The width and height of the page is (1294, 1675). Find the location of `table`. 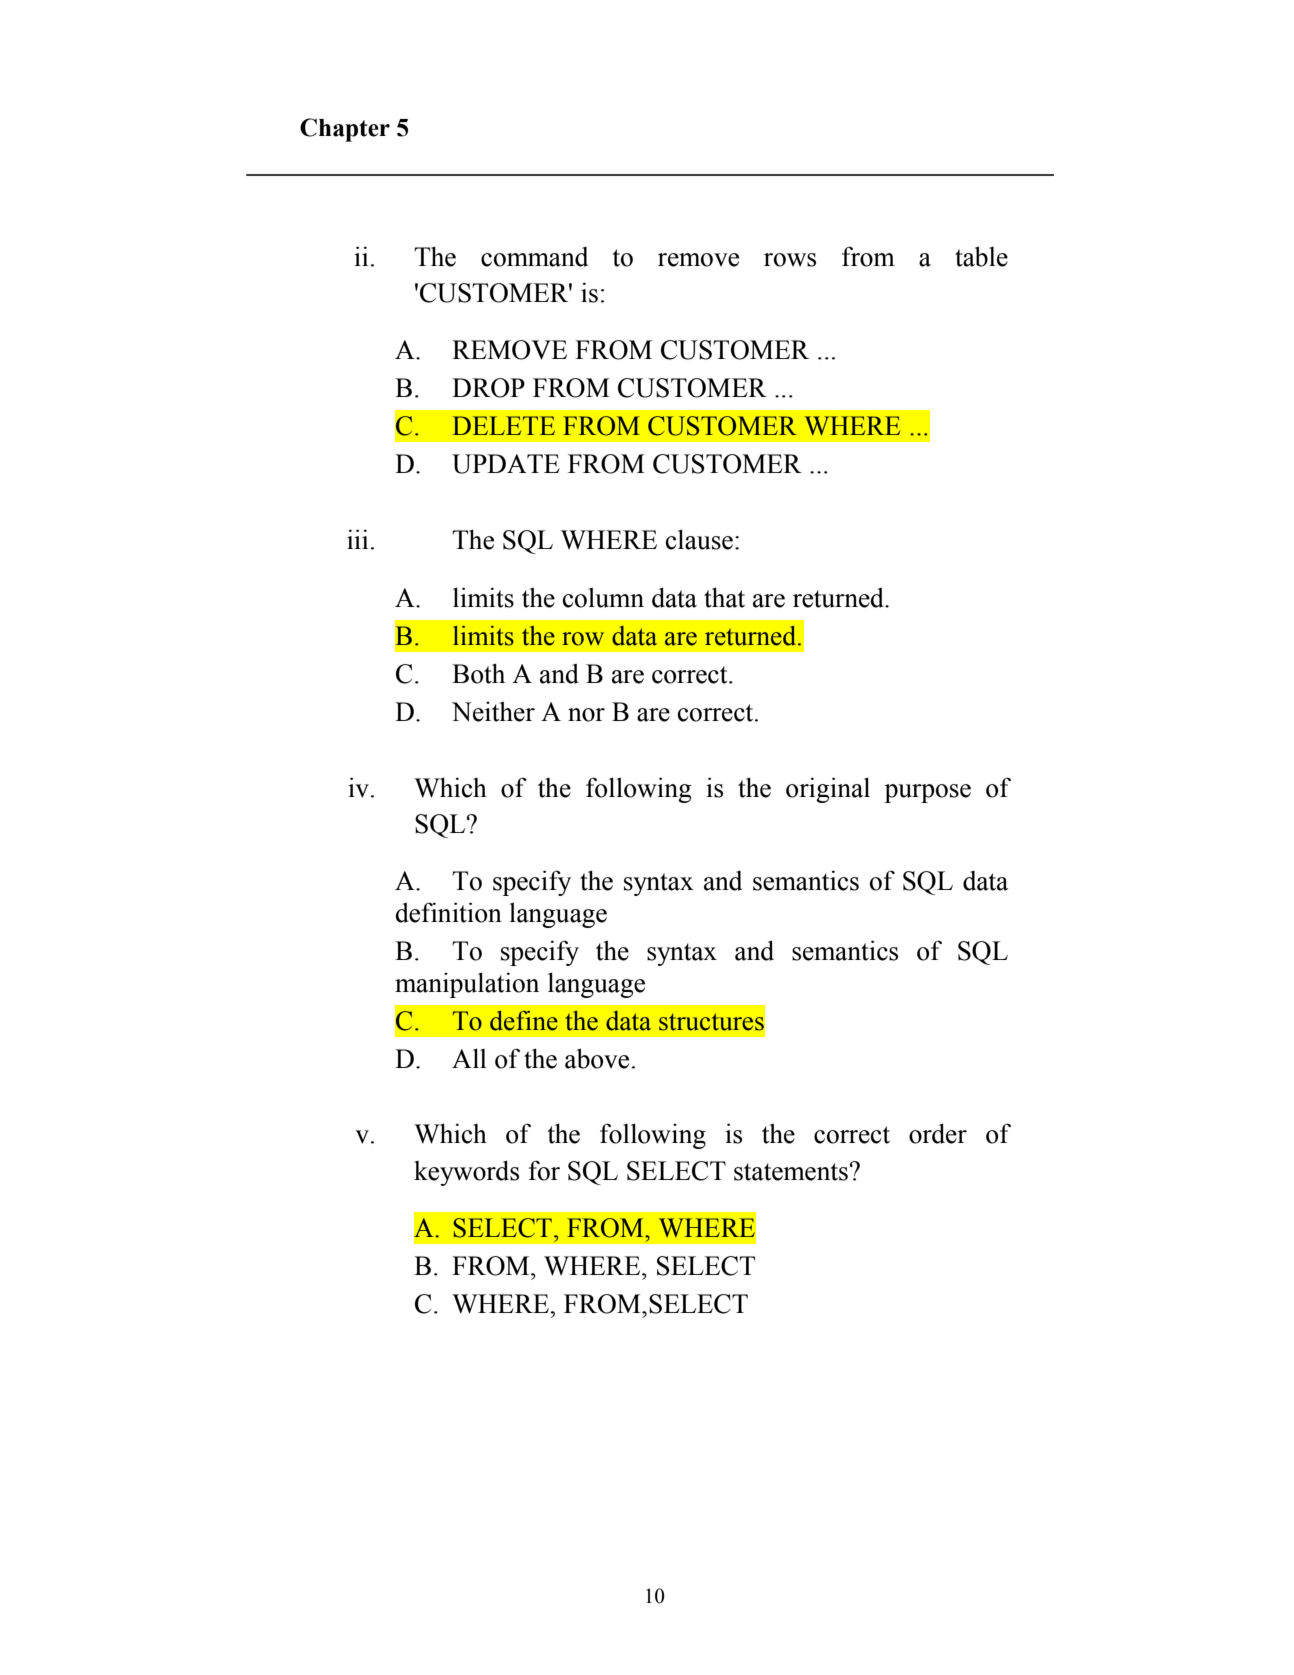

table is located at coordinates (981, 256).
